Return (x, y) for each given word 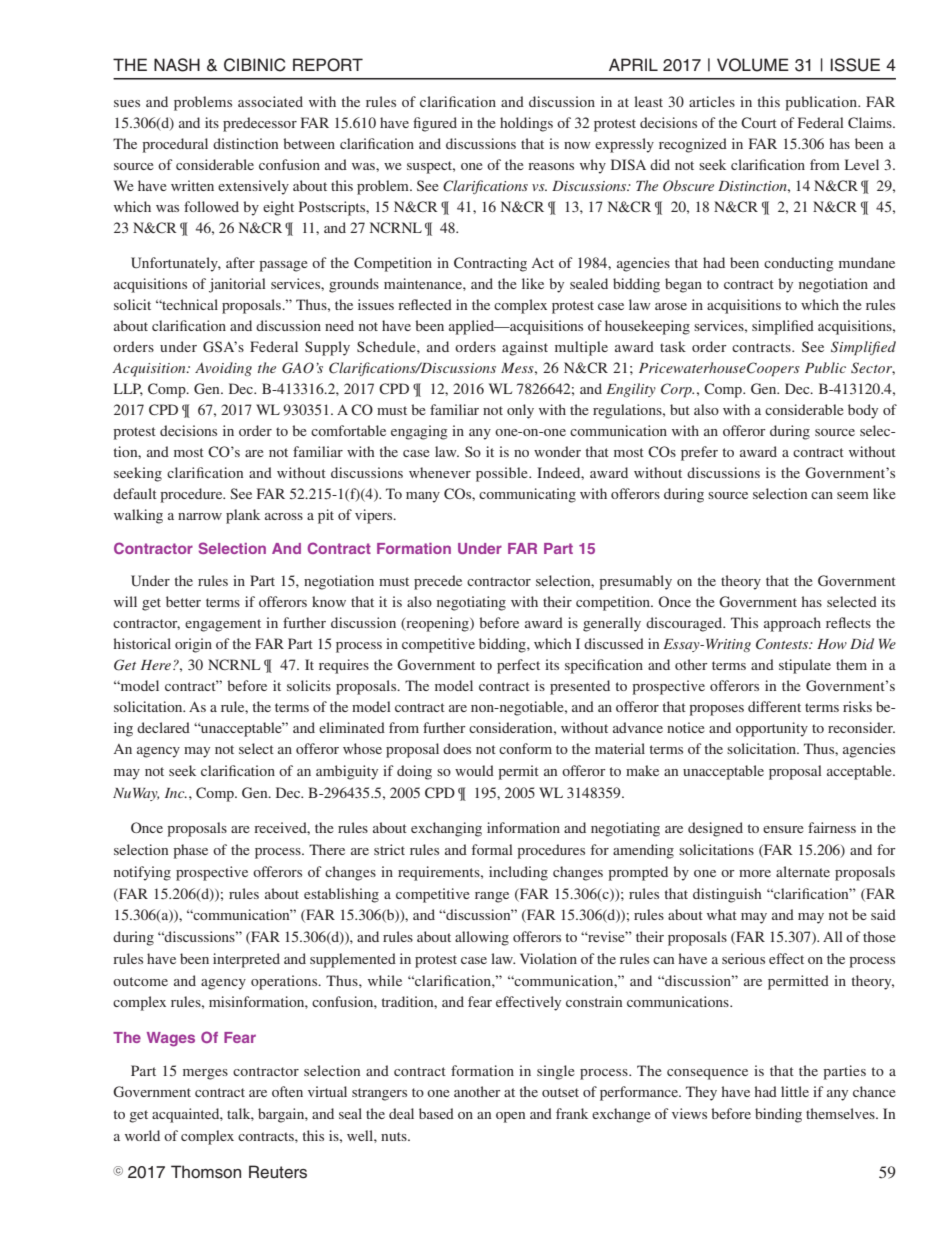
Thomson (206, 1172)
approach (792, 624)
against (525, 348)
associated (270, 101)
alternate (803, 871)
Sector (873, 368)
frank (572, 1113)
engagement (223, 625)
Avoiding (223, 369)
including (518, 873)
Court (759, 122)
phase (190, 851)
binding (778, 1115)
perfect (518, 666)
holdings (526, 124)
